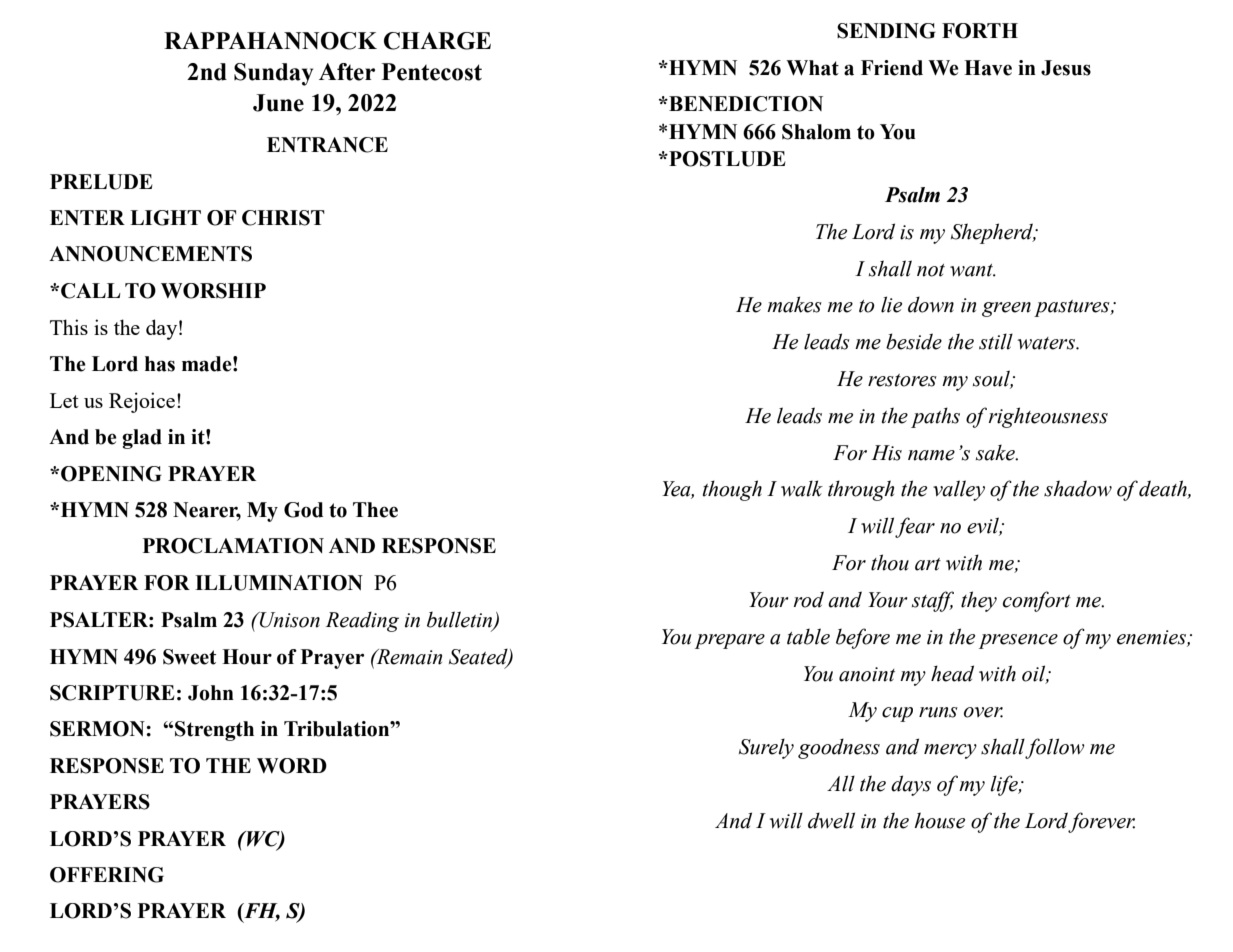  I want to click on WORSHIP, so click(213, 291).
